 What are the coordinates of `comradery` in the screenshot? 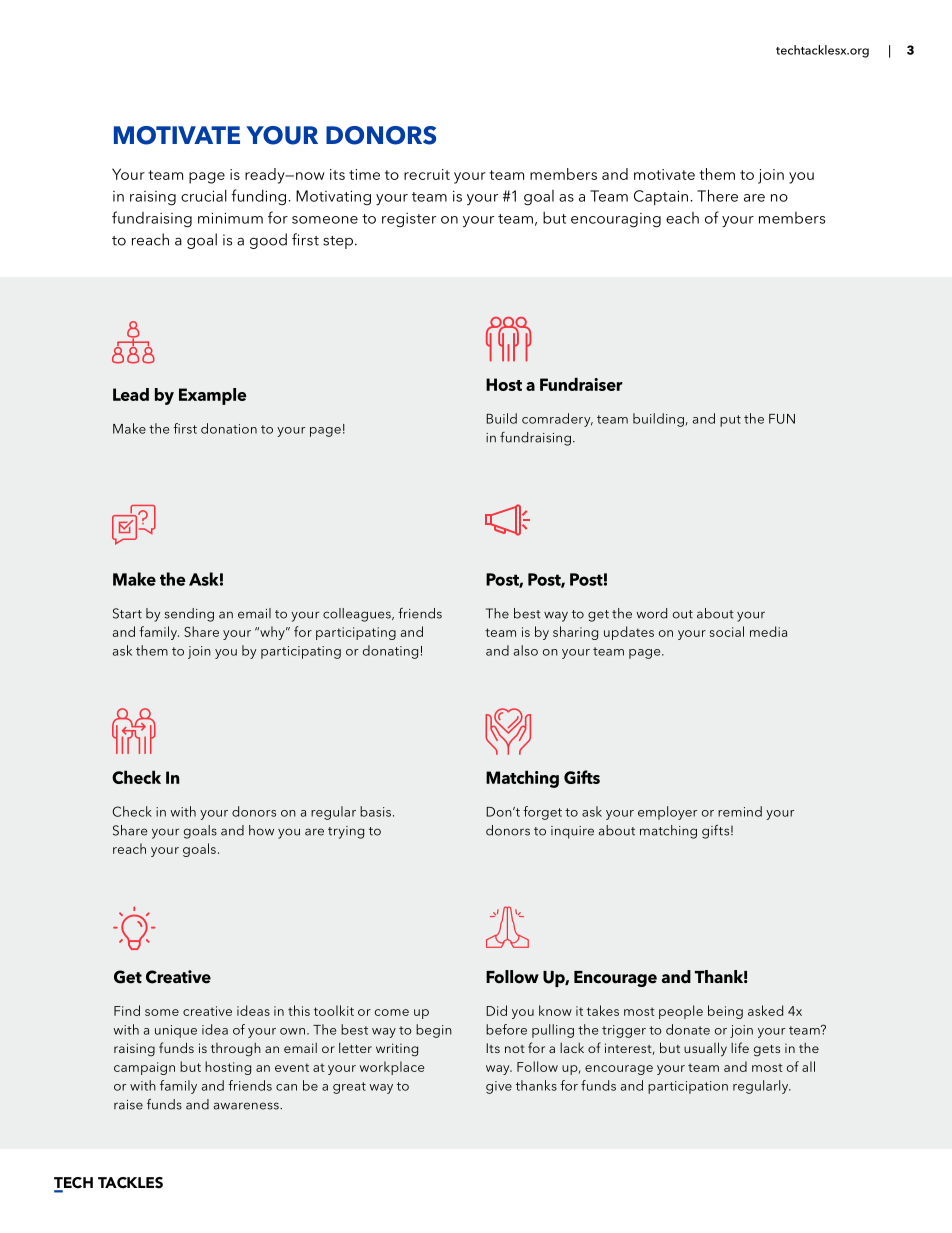 It's located at (557, 420).
